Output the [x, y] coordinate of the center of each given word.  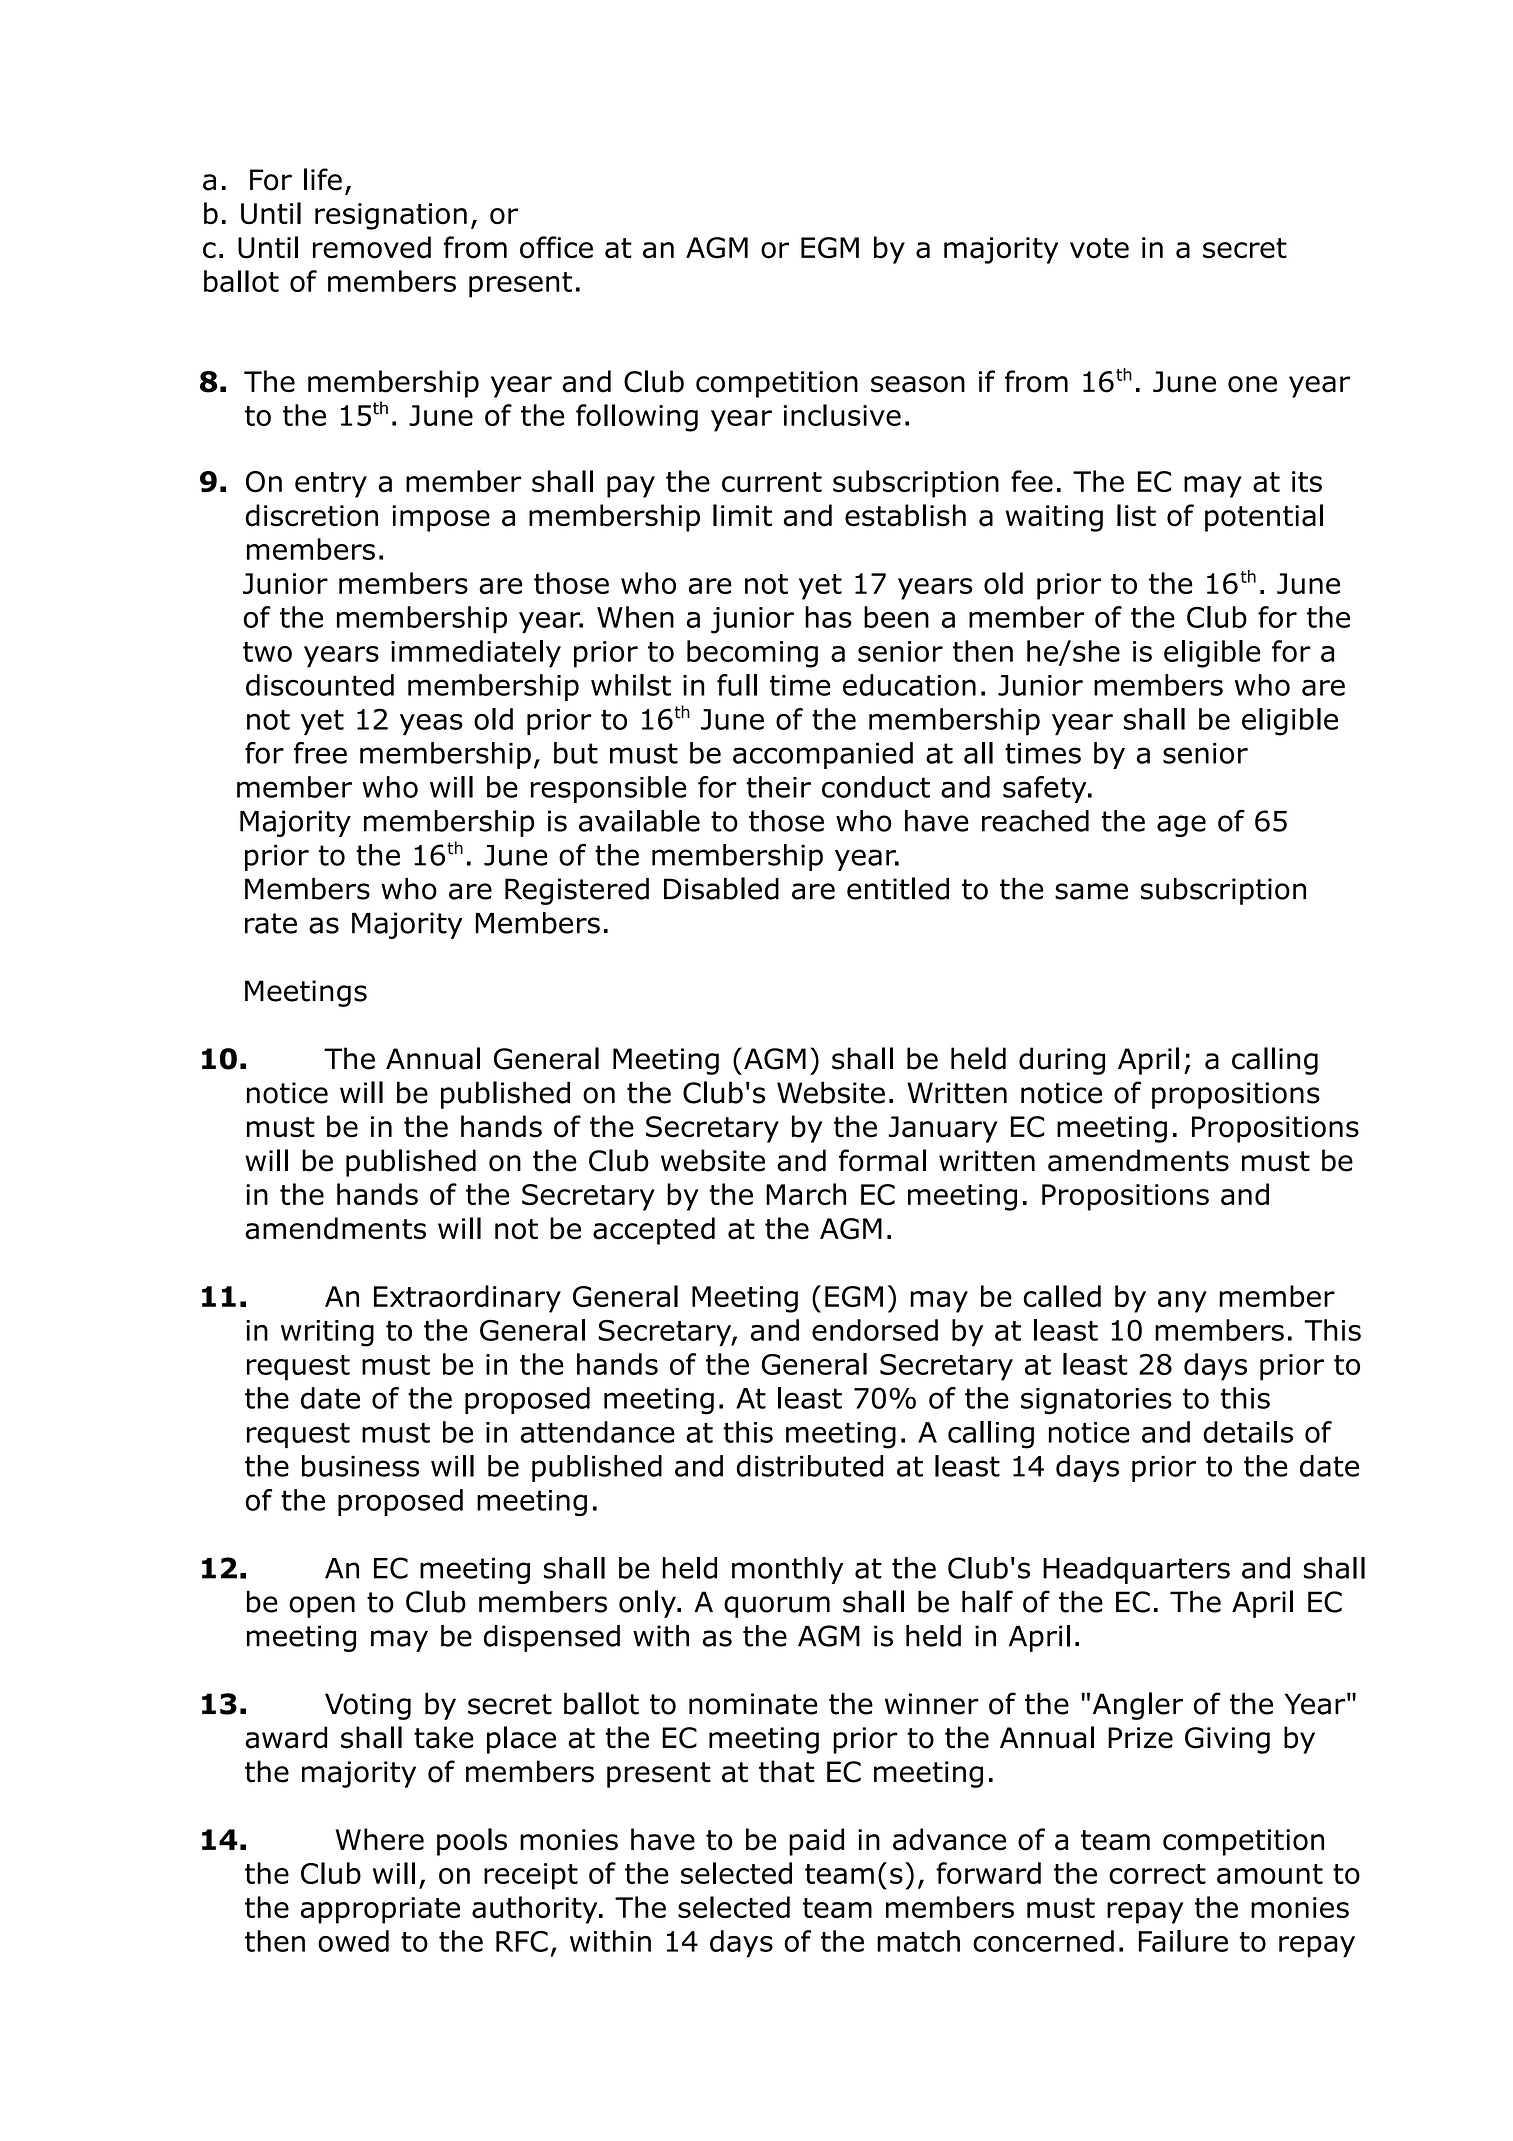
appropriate [380, 1910]
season [918, 384]
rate [271, 923]
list [1136, 515]
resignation [391, 216]
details [1248, 1432]
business [360, 1466]
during [1062, 1061]
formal [882, 1160]
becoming [752, 654]
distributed [810, 1466]
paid [816, 1842]
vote [1099, 248]
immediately [476, 654]
